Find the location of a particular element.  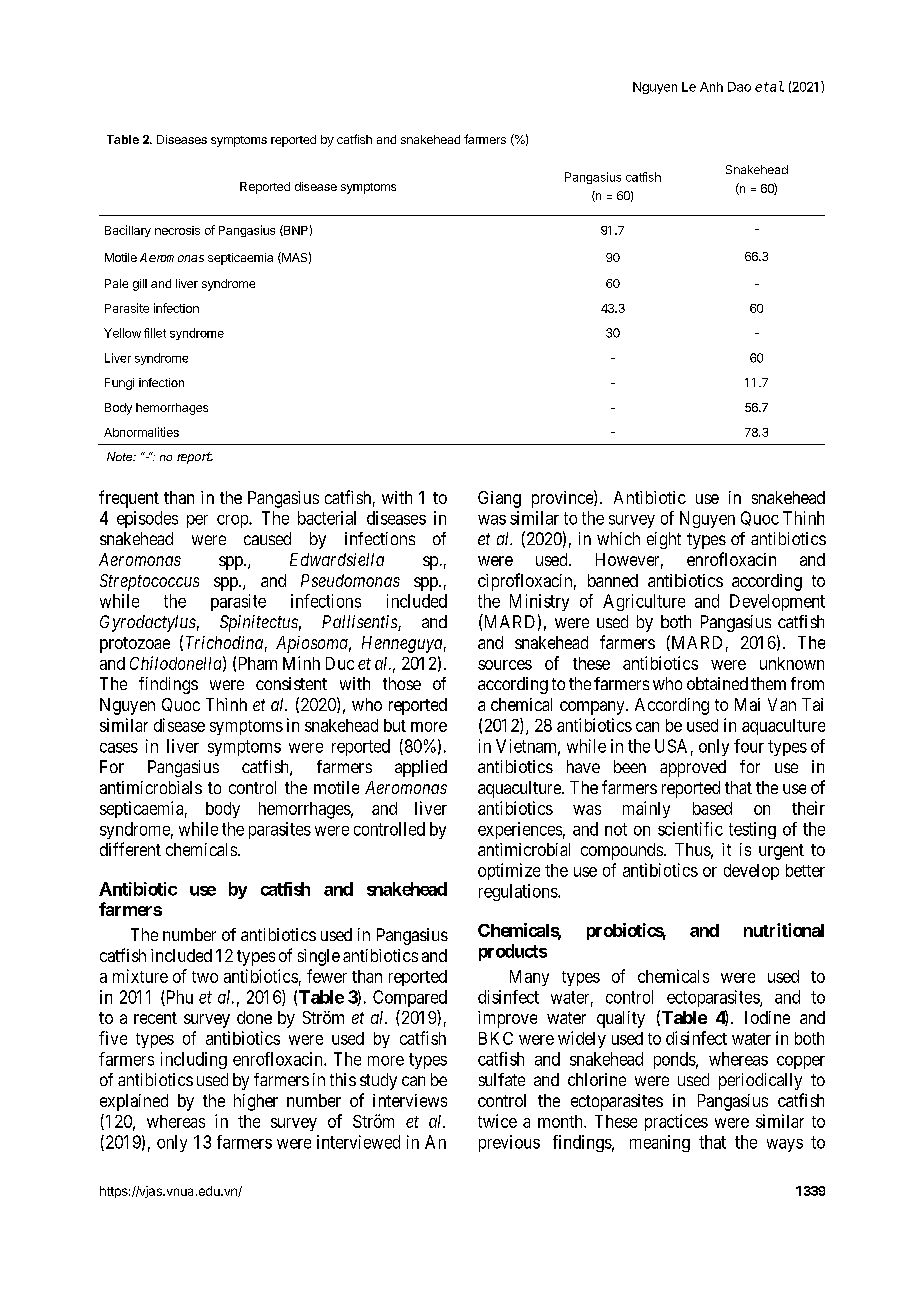

testing is located at coordinates (752, 830).
